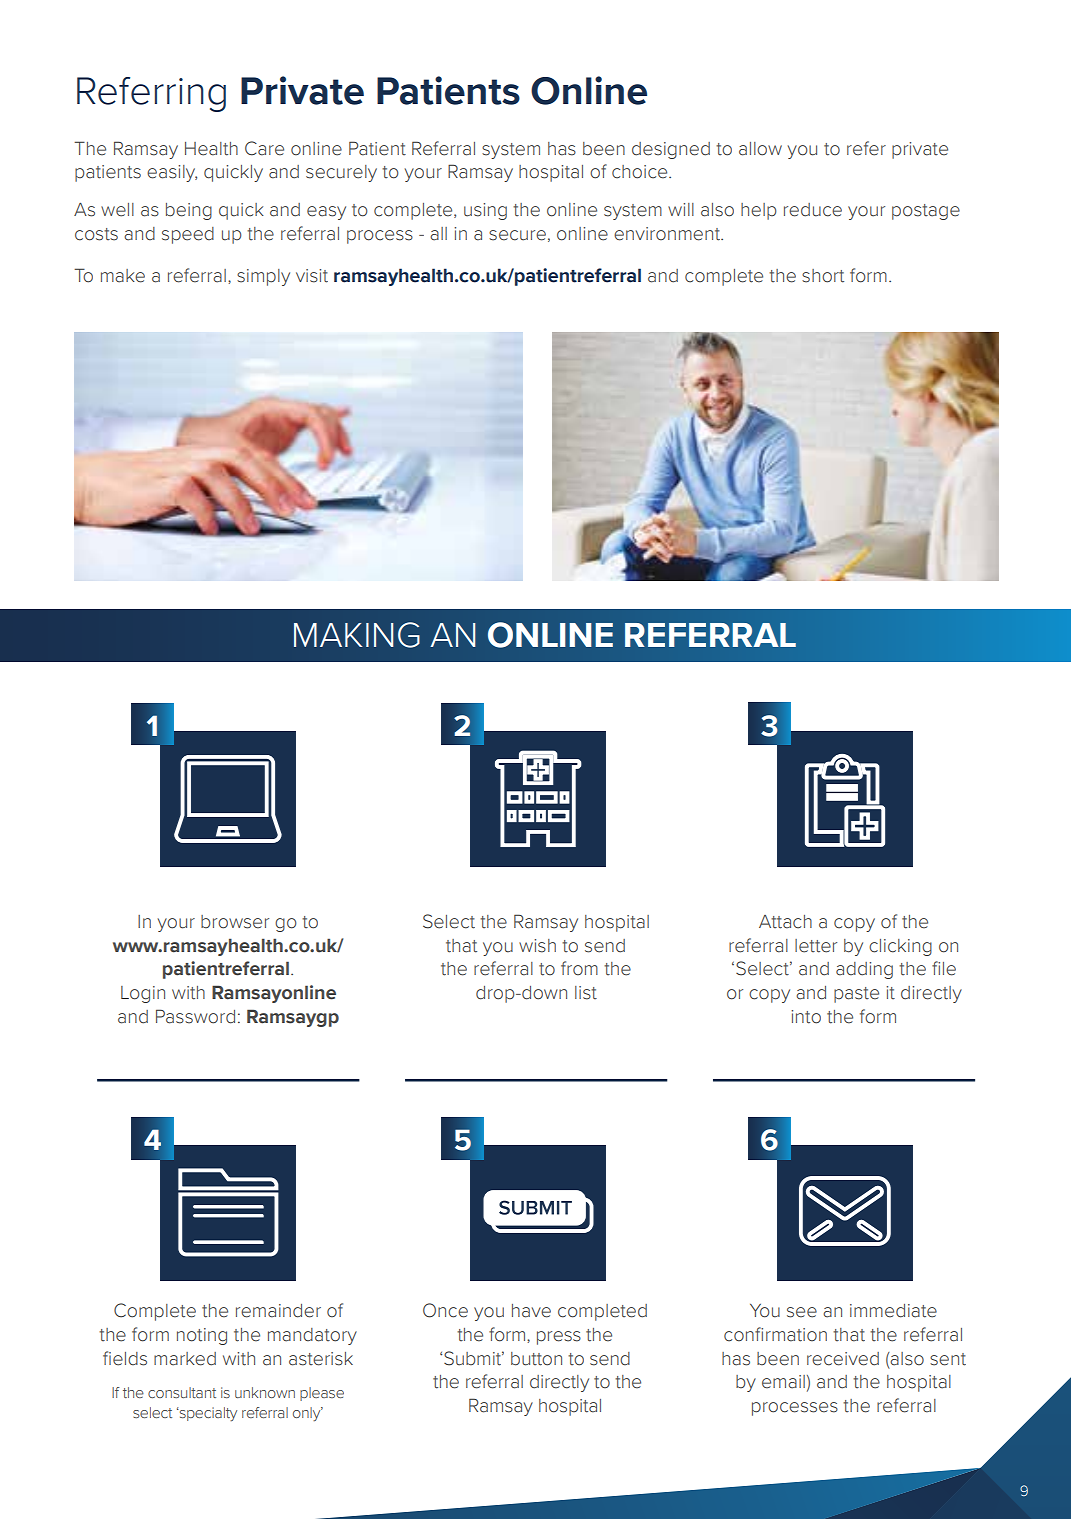  What do you see at coordinates (312, 276) in the document?
I see `visit` at bounding box center [312, 276].
